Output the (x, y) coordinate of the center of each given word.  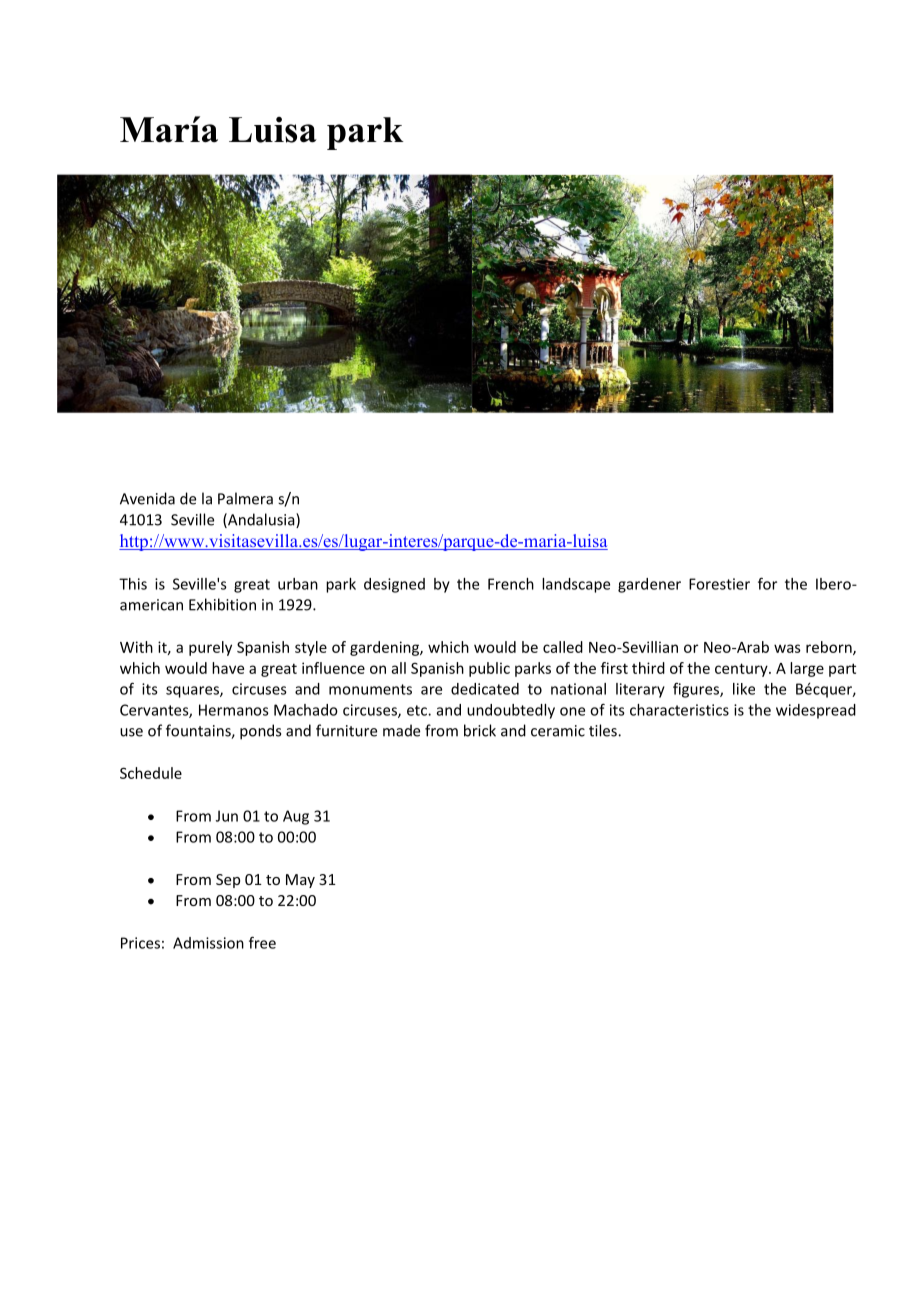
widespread (816, 711)
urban (298, 584)
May (300, 881)
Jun (227, 816)
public (489, 669)
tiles (604, 730)
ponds (260, 732)
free (262, 942)
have (228, 668)
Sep (228, 881)
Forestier (719, 584)
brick (480, 730)
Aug (296, 817)
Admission (208, 943)
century (742, 670)
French (511, 584)
